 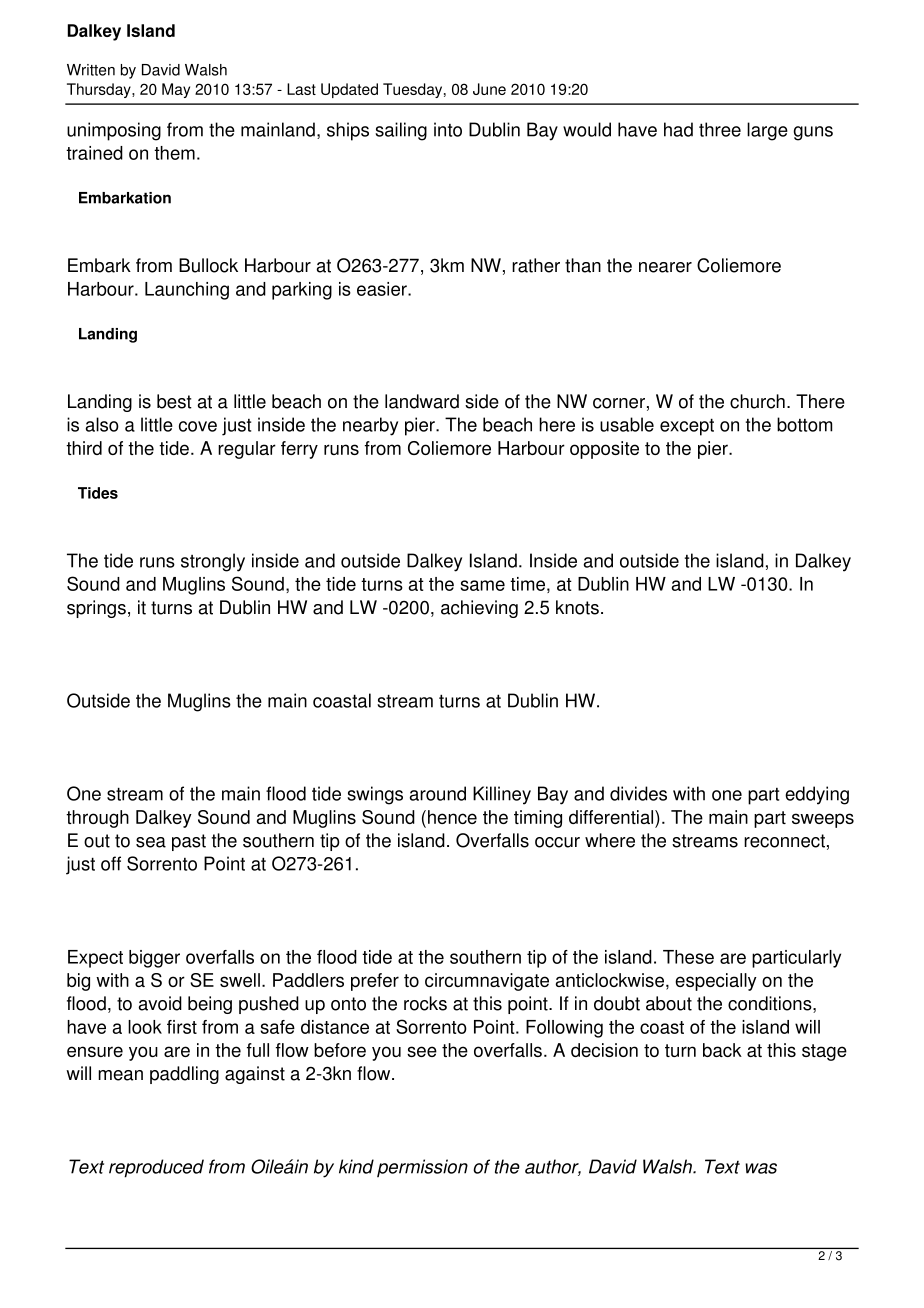 What do you see at coordinates (438, 793) in the page?
I see `around` at bounding box center [438, 793].
